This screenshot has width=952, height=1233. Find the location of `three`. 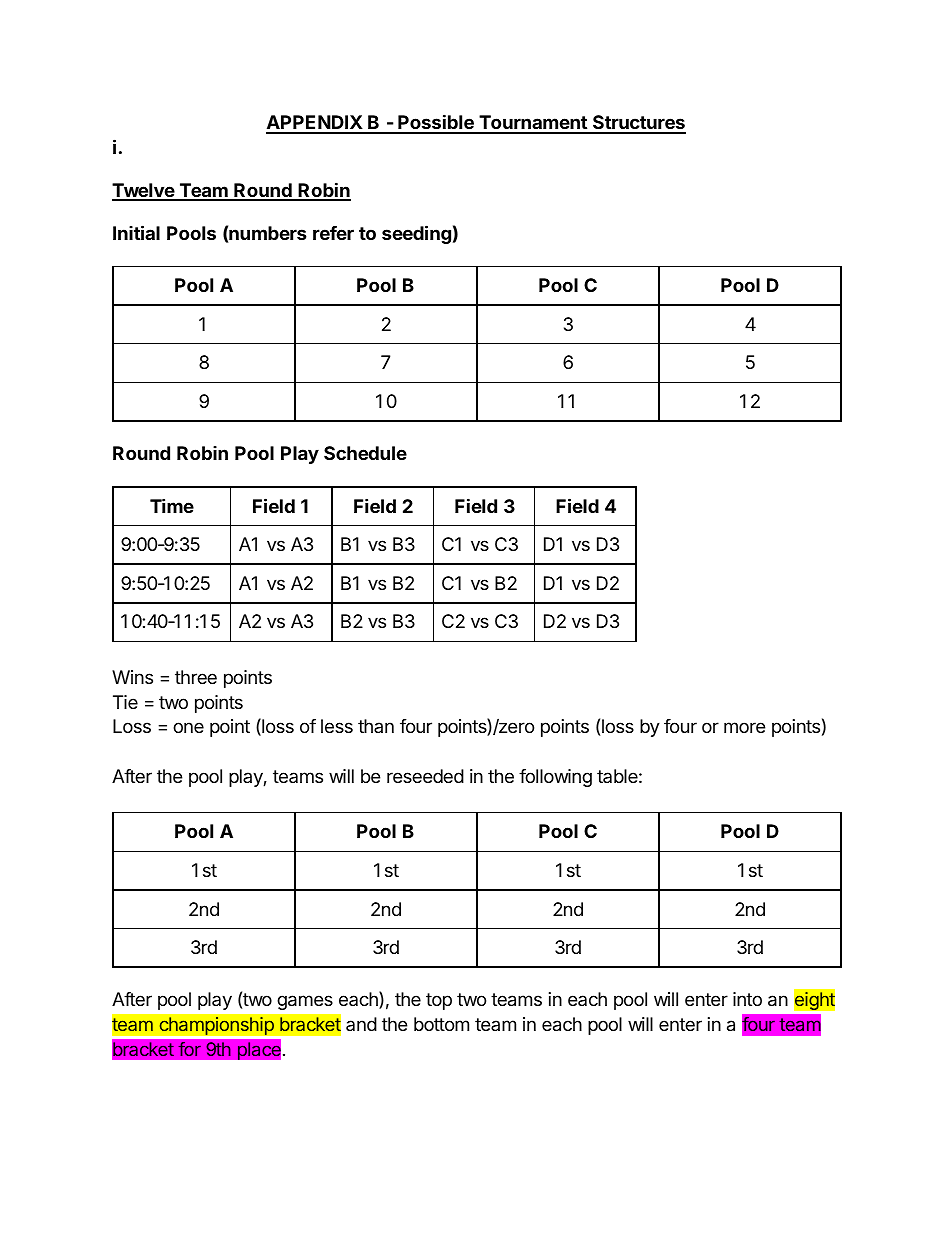

three is located at coordinates (196, 677).
